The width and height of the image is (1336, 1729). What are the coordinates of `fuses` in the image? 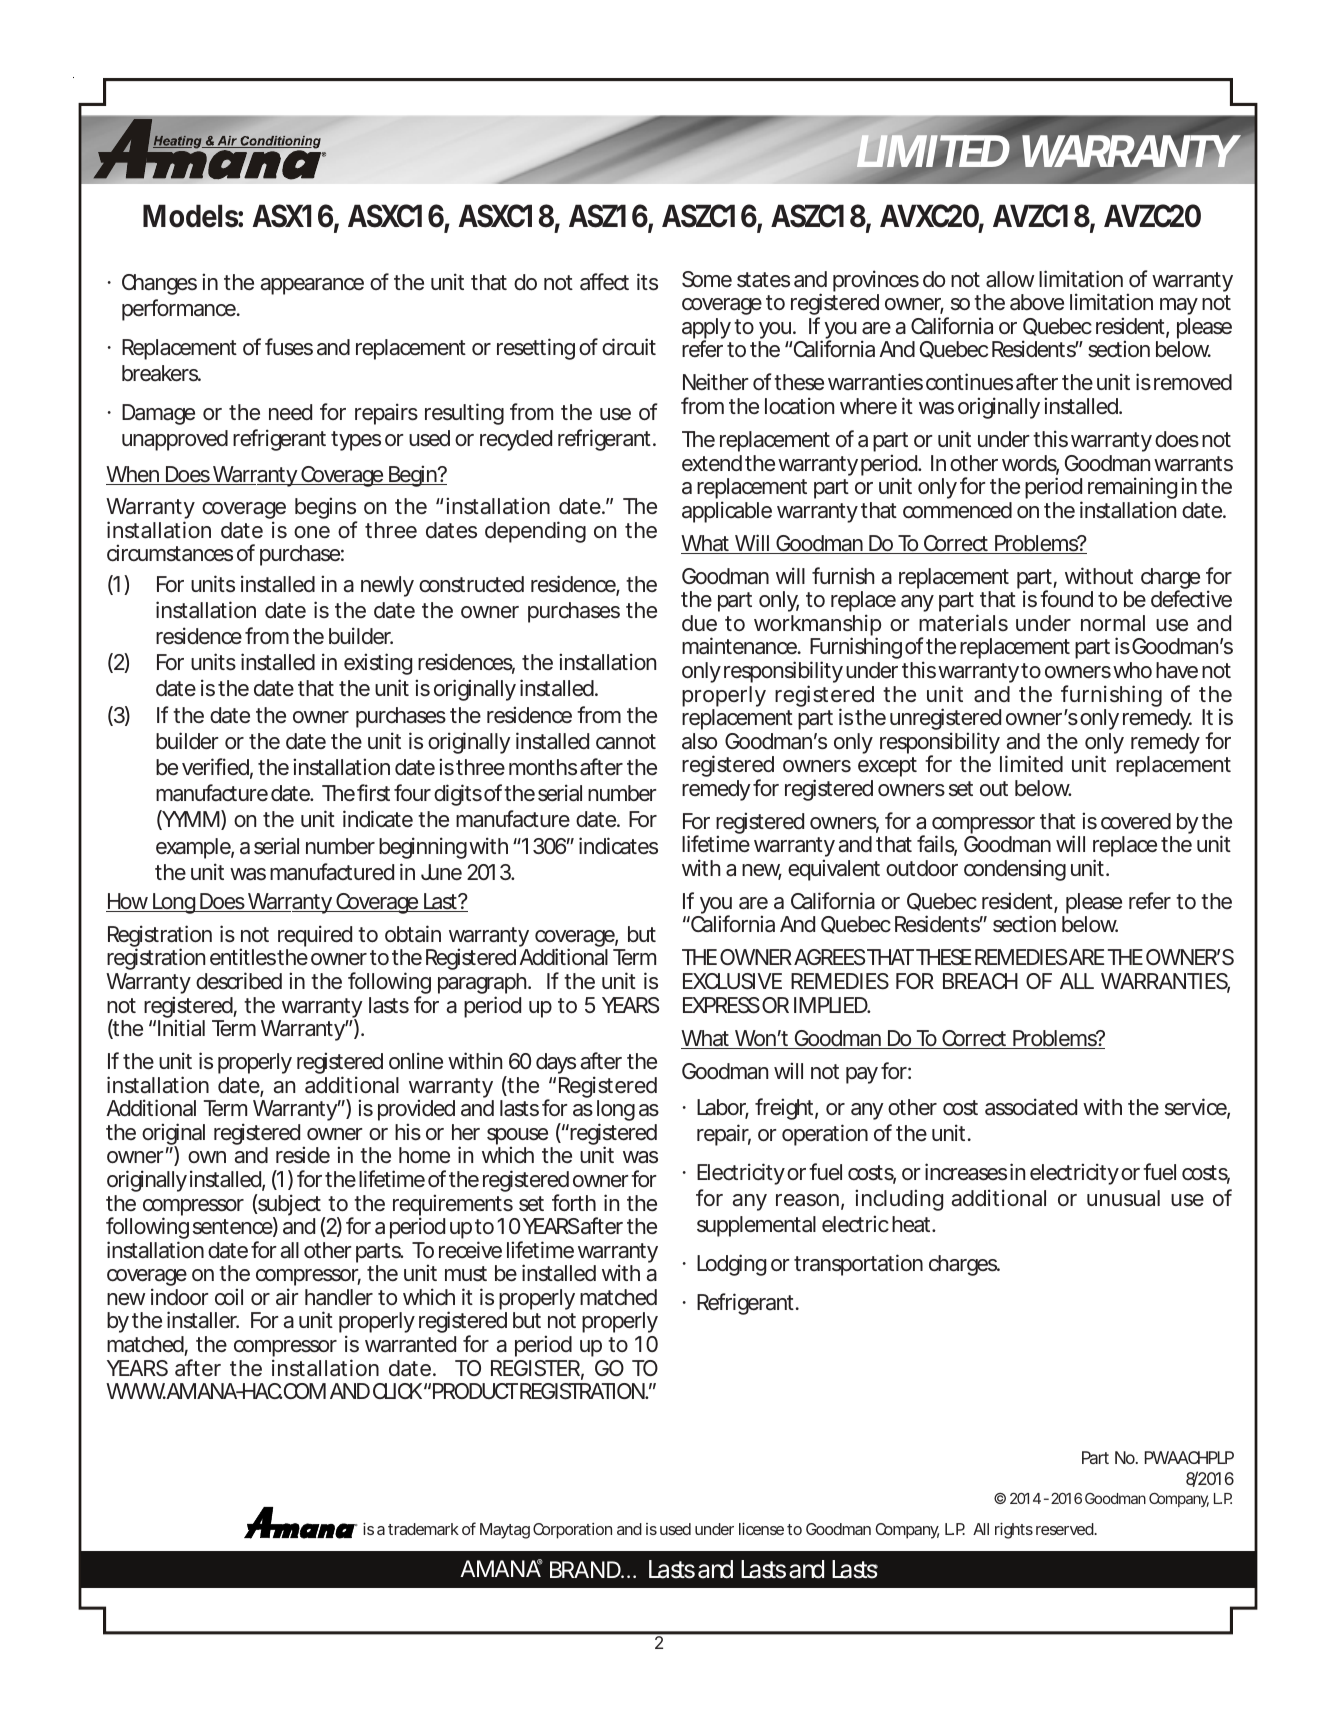 It's located at (289, 347).
